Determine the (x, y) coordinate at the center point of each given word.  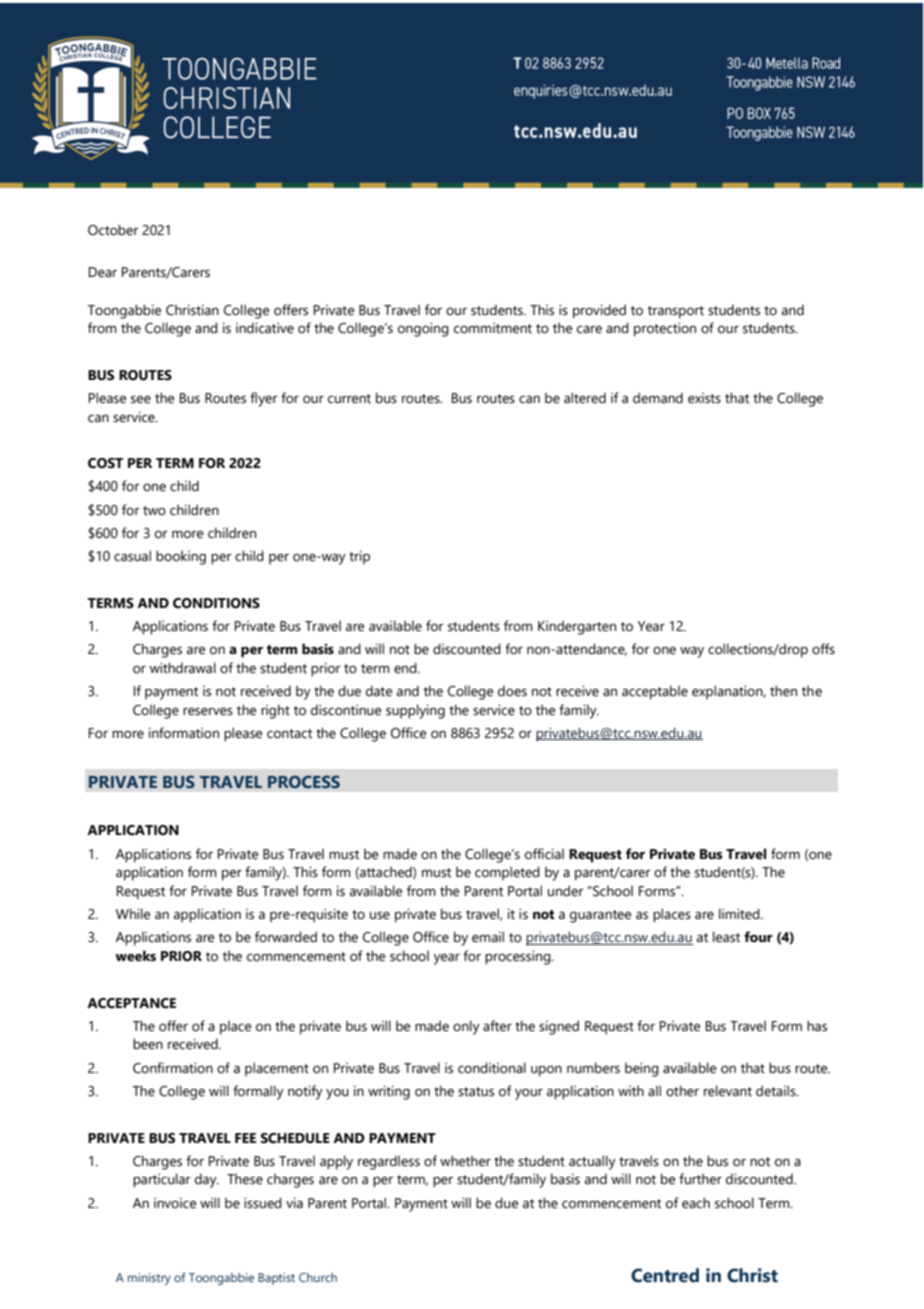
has (817, 1026)
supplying (415, 711)
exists (704, 398)
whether (465, 1161)
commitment (493, 328)
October (113, 230)
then (783, 691)
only (466, 1027)
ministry (149, 1279)
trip (359, 557)
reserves (208, 711)
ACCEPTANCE (131, 1003)
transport (676, 312)
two (154, 511)
